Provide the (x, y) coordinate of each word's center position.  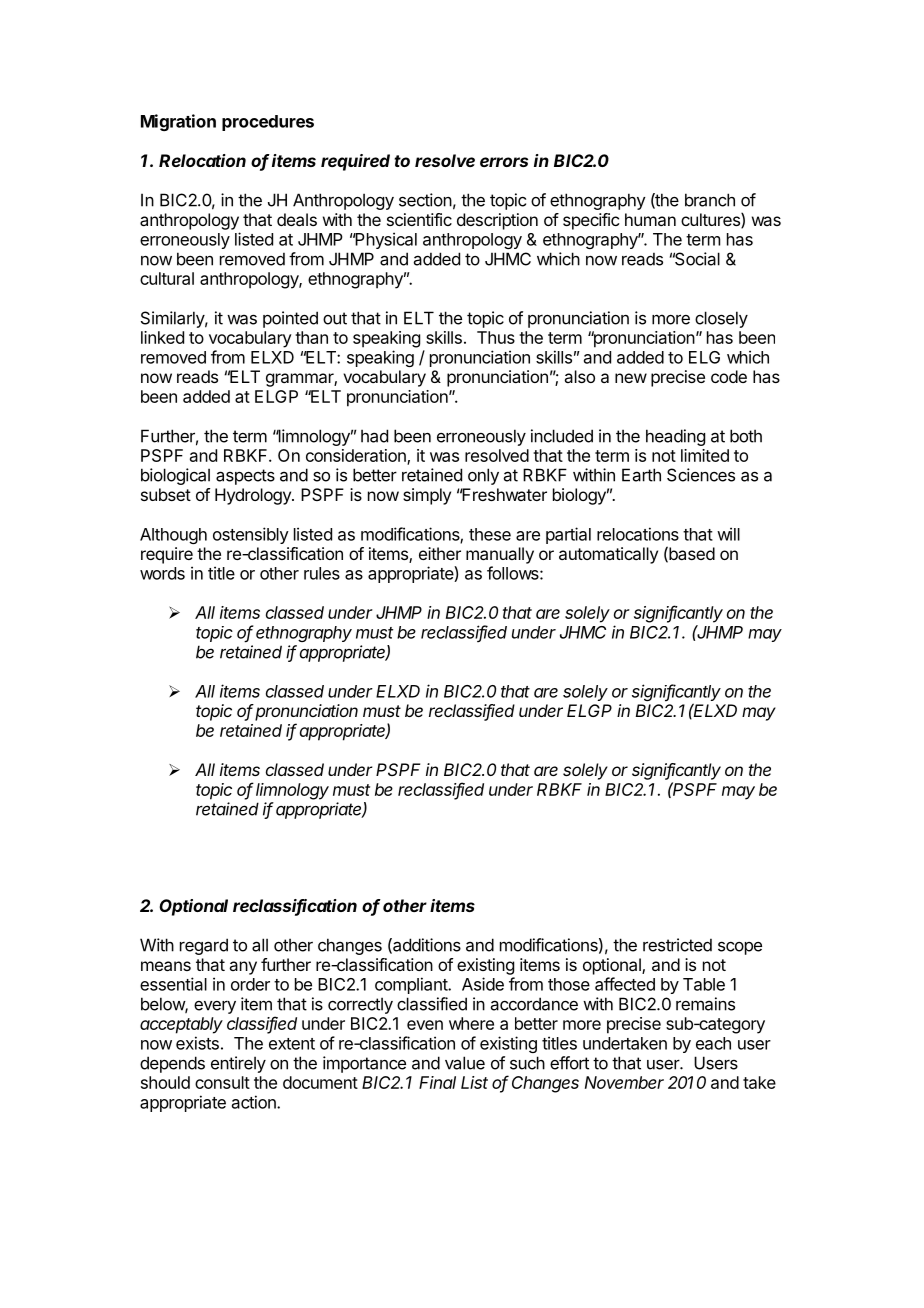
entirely (238, 1064)
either (440, 553)
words (162, 573)
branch (710, 200)
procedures (268, 123)
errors (504, 162)
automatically (608, 555)
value (465, 1063)
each (713, 1043)
